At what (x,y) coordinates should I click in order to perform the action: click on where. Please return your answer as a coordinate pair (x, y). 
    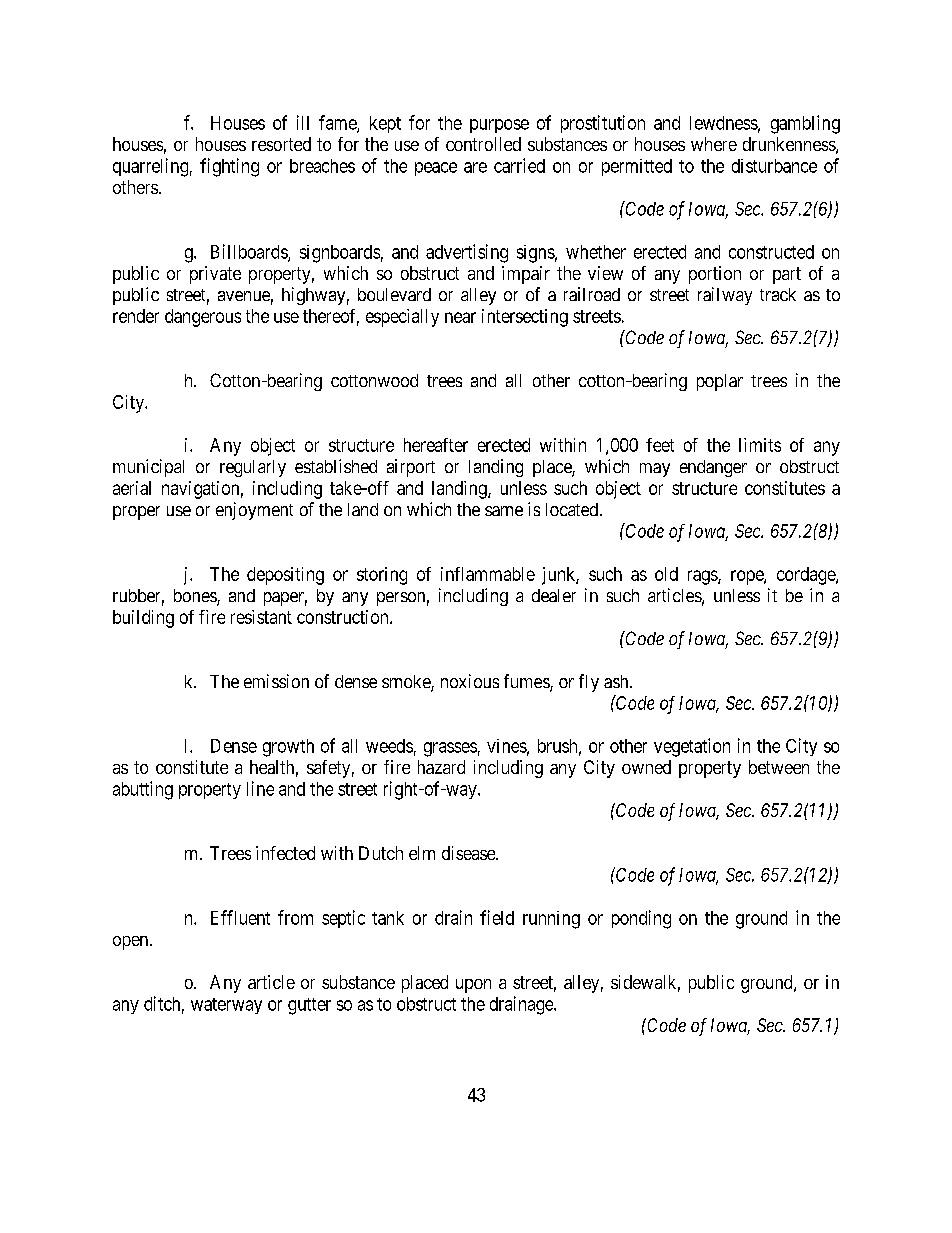
    Looking at the image, I should click on (714, 144).
